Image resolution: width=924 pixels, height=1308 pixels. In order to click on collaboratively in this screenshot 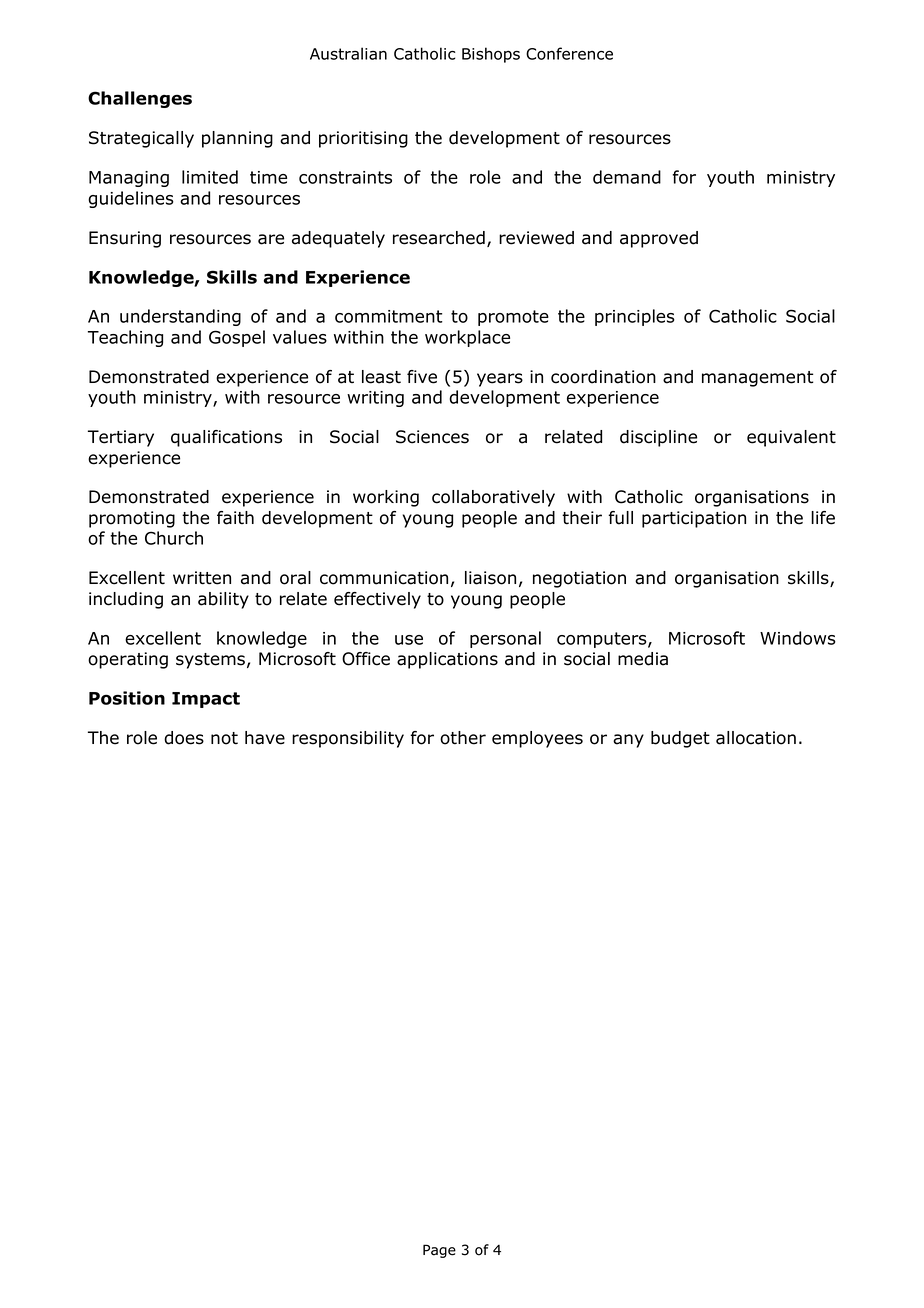, I will do `click(493, 498)`.
